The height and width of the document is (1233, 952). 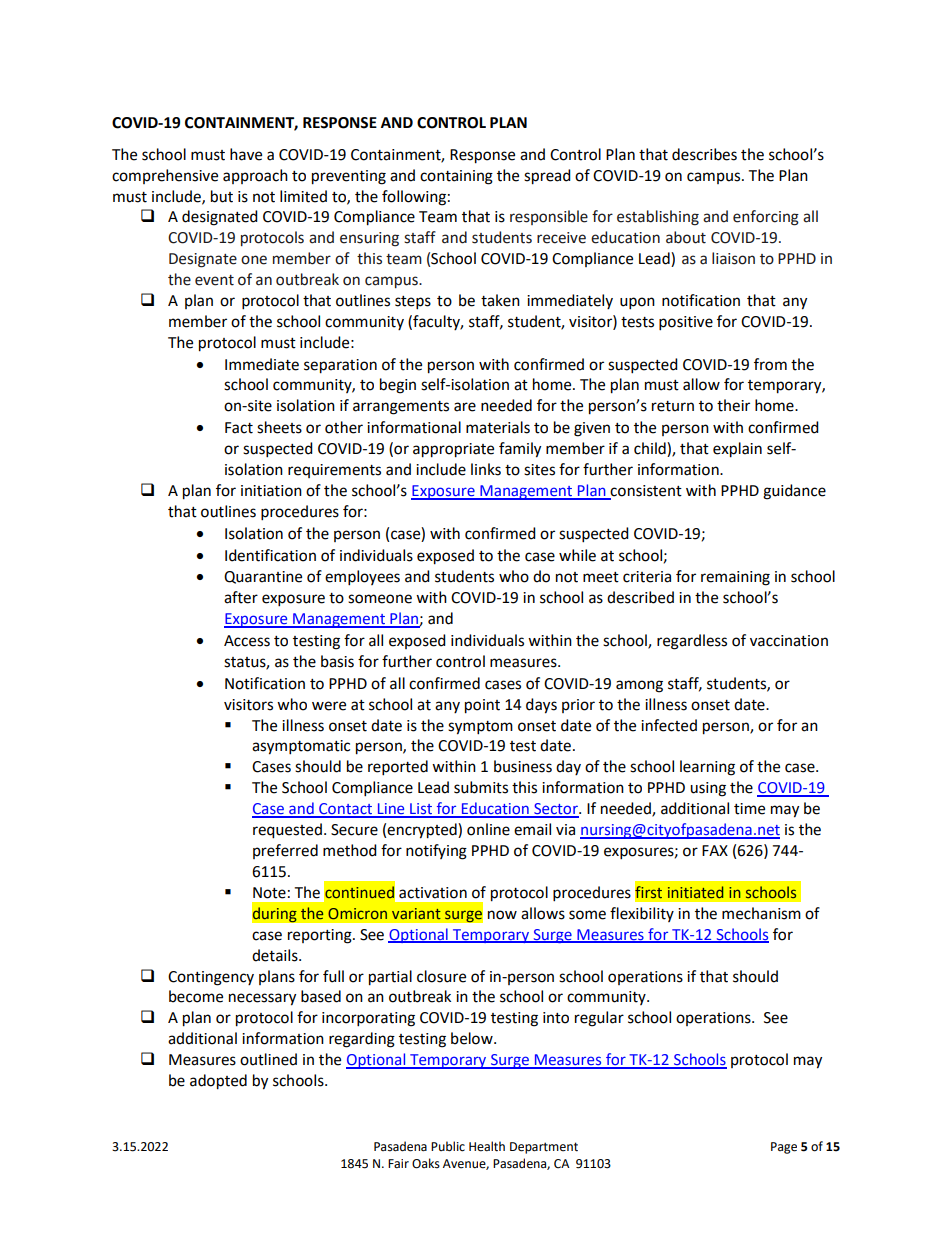 What do you see at coordinates (255, 176) in the document?
I see `approach` at bounding box center [255, 176].
